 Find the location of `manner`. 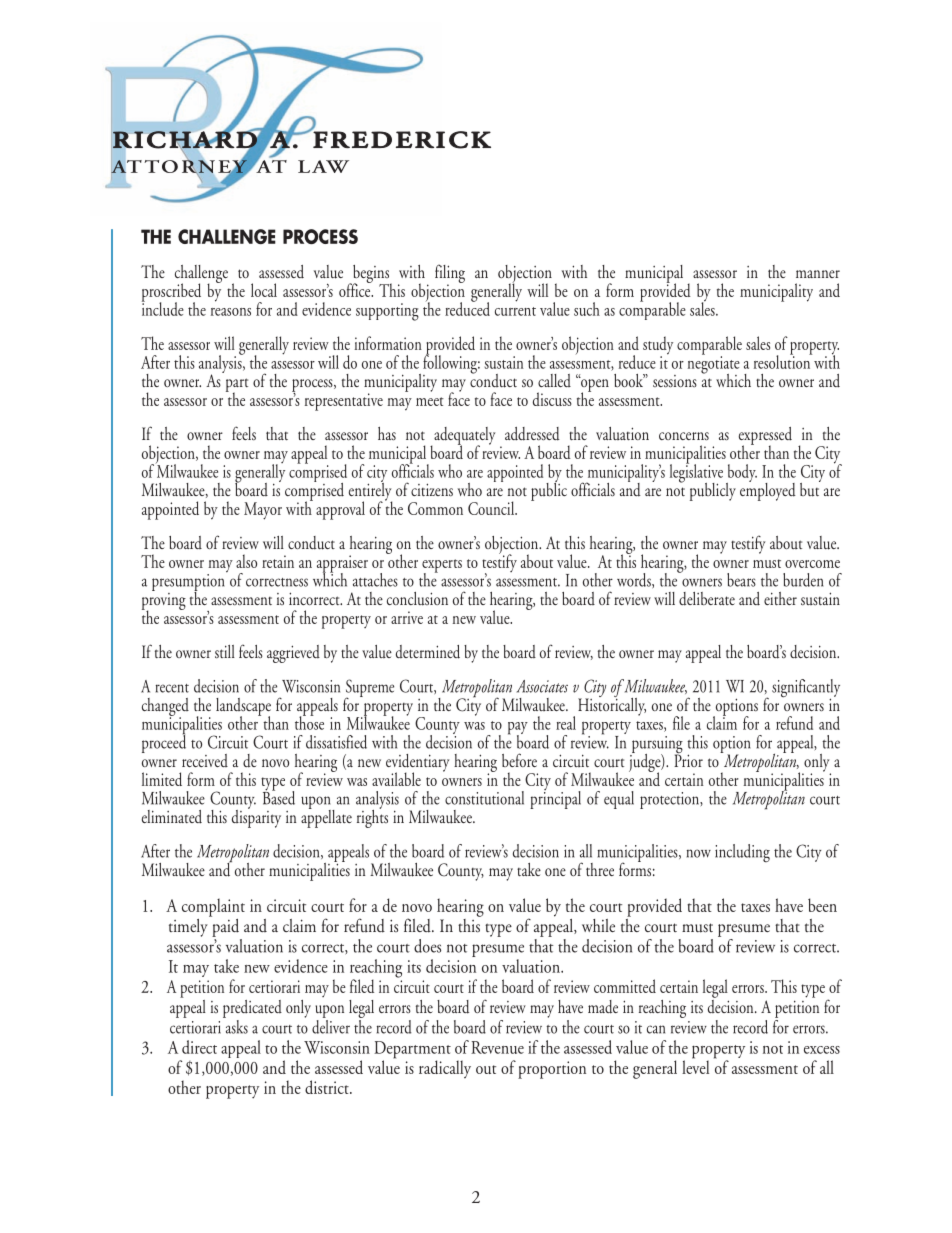

manner is located at coordinates (818, 274).
